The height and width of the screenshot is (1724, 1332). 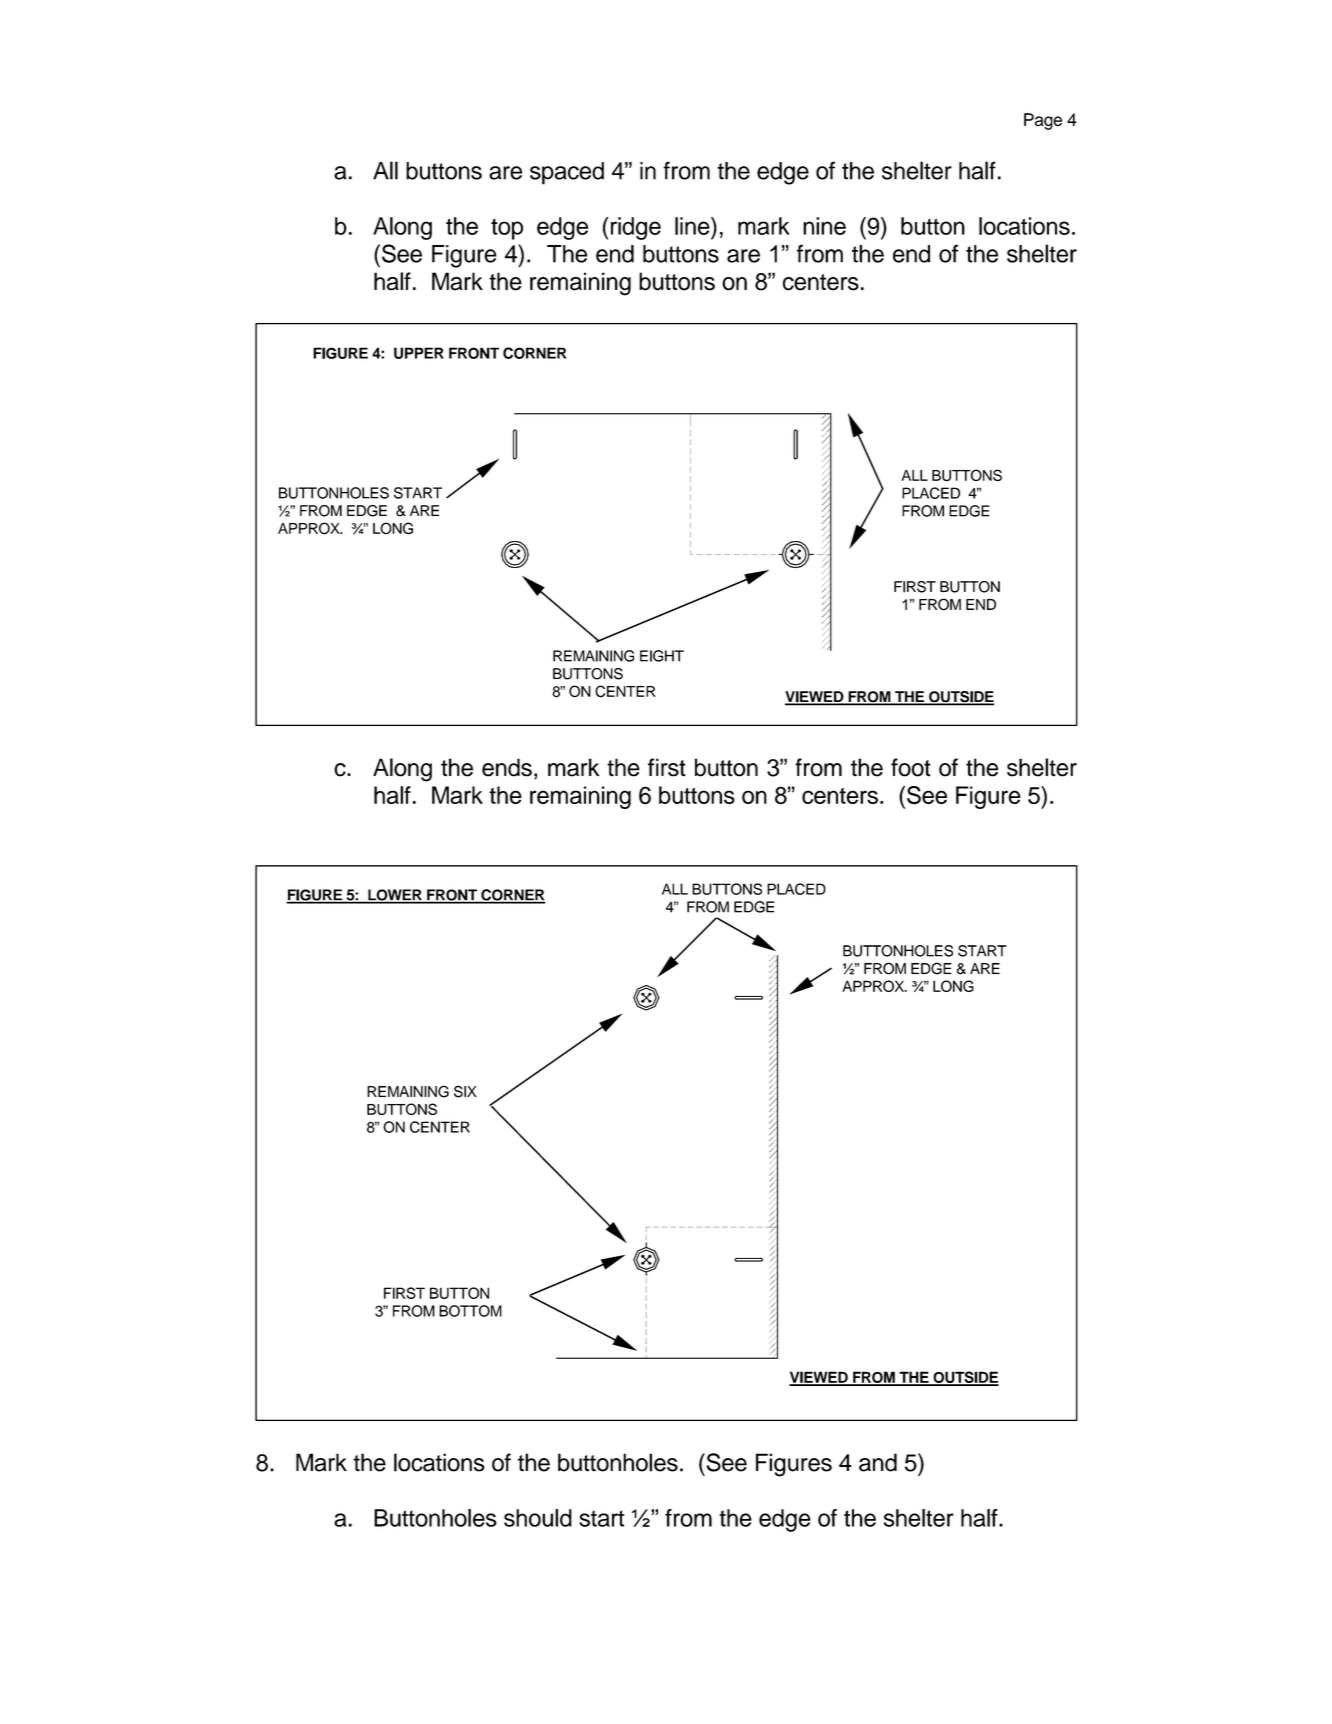 What do you see at coordinates (911, 767) in the screenshot?
I see `foot` at bounding box center [911, 767].
